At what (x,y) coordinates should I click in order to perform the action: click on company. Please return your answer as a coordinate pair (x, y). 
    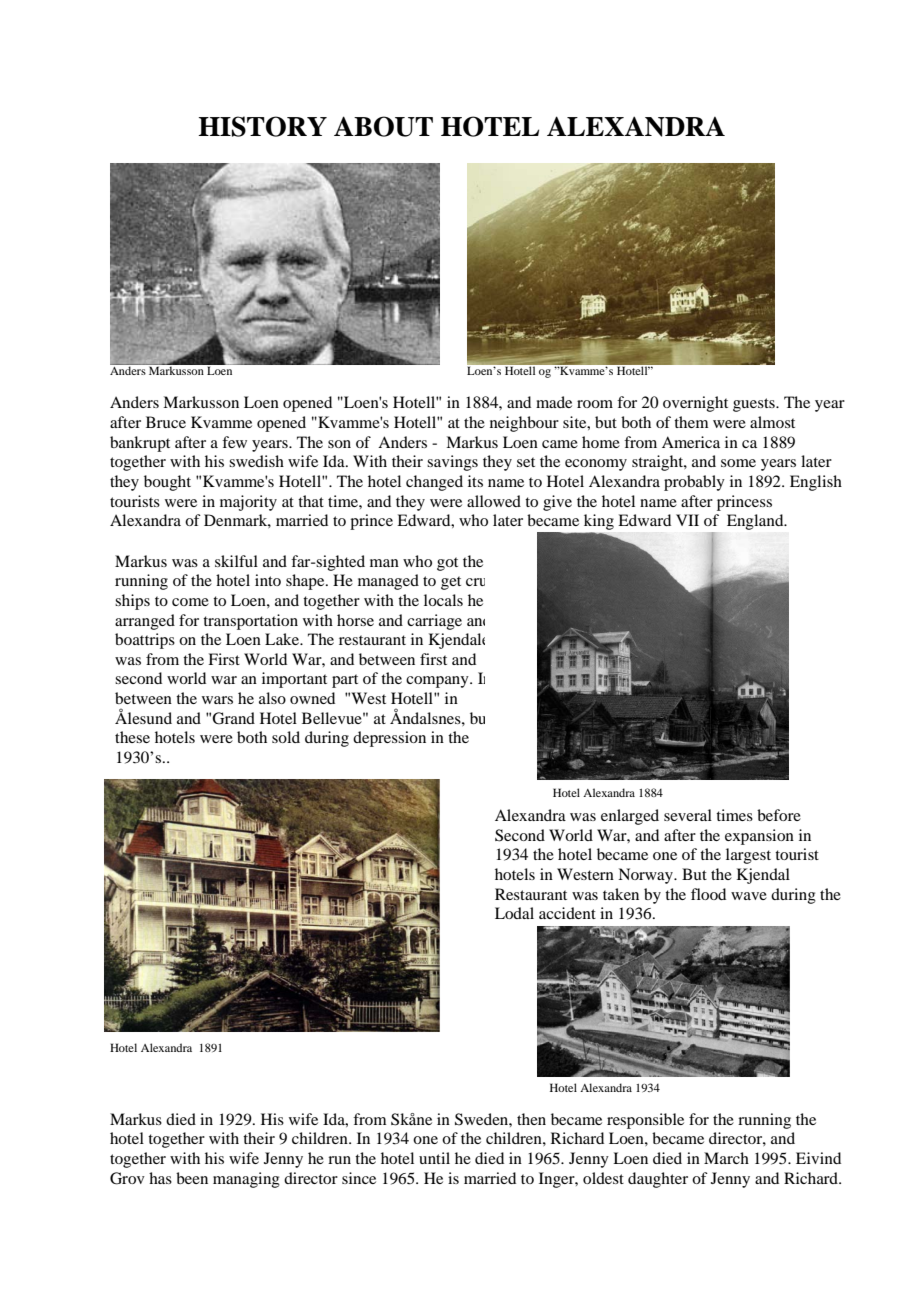
    Looking at the image, I should click on (438, 682).
